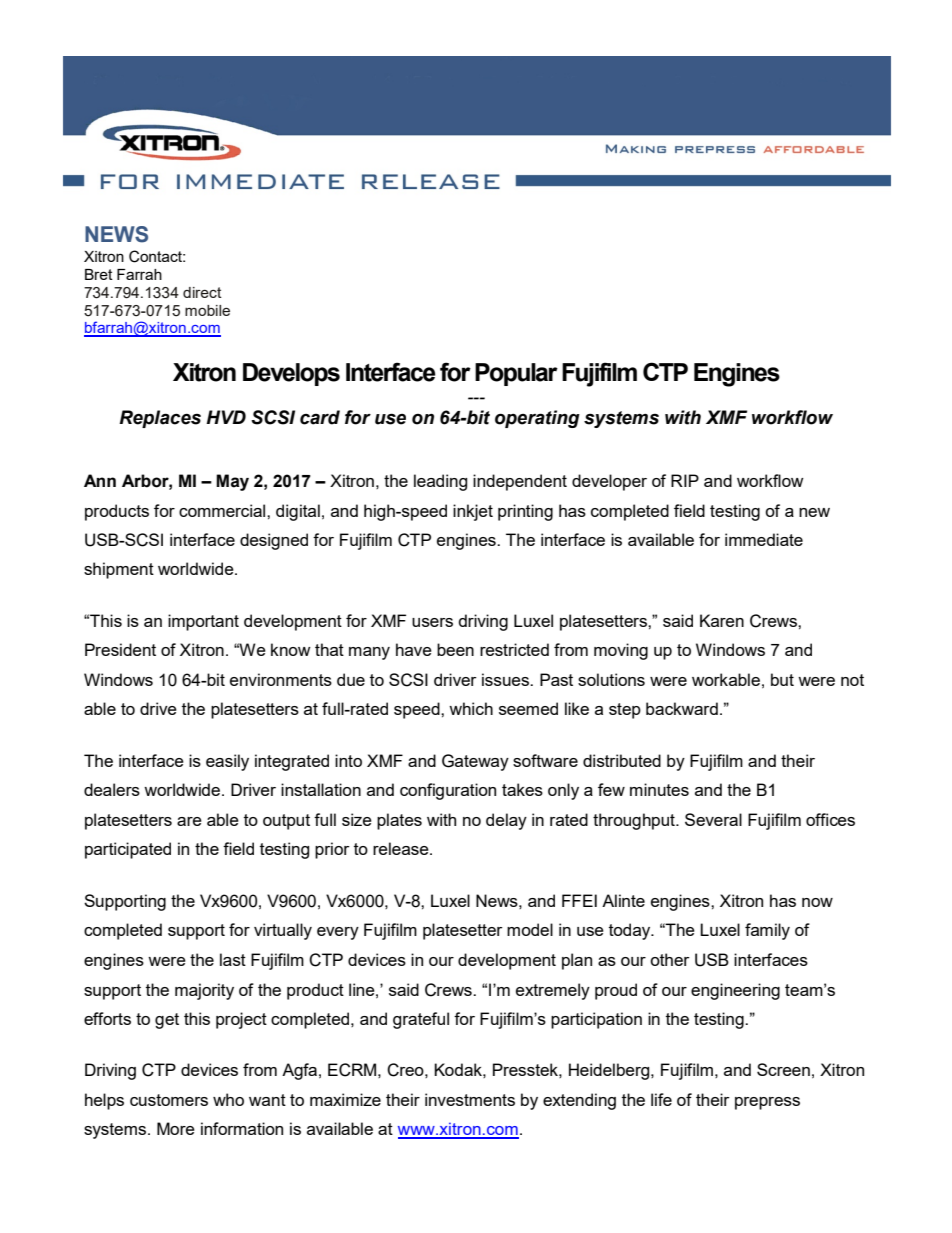 The width and height of the screenshot is (952, 1233). I want to click on direct, so click(202, 292).
